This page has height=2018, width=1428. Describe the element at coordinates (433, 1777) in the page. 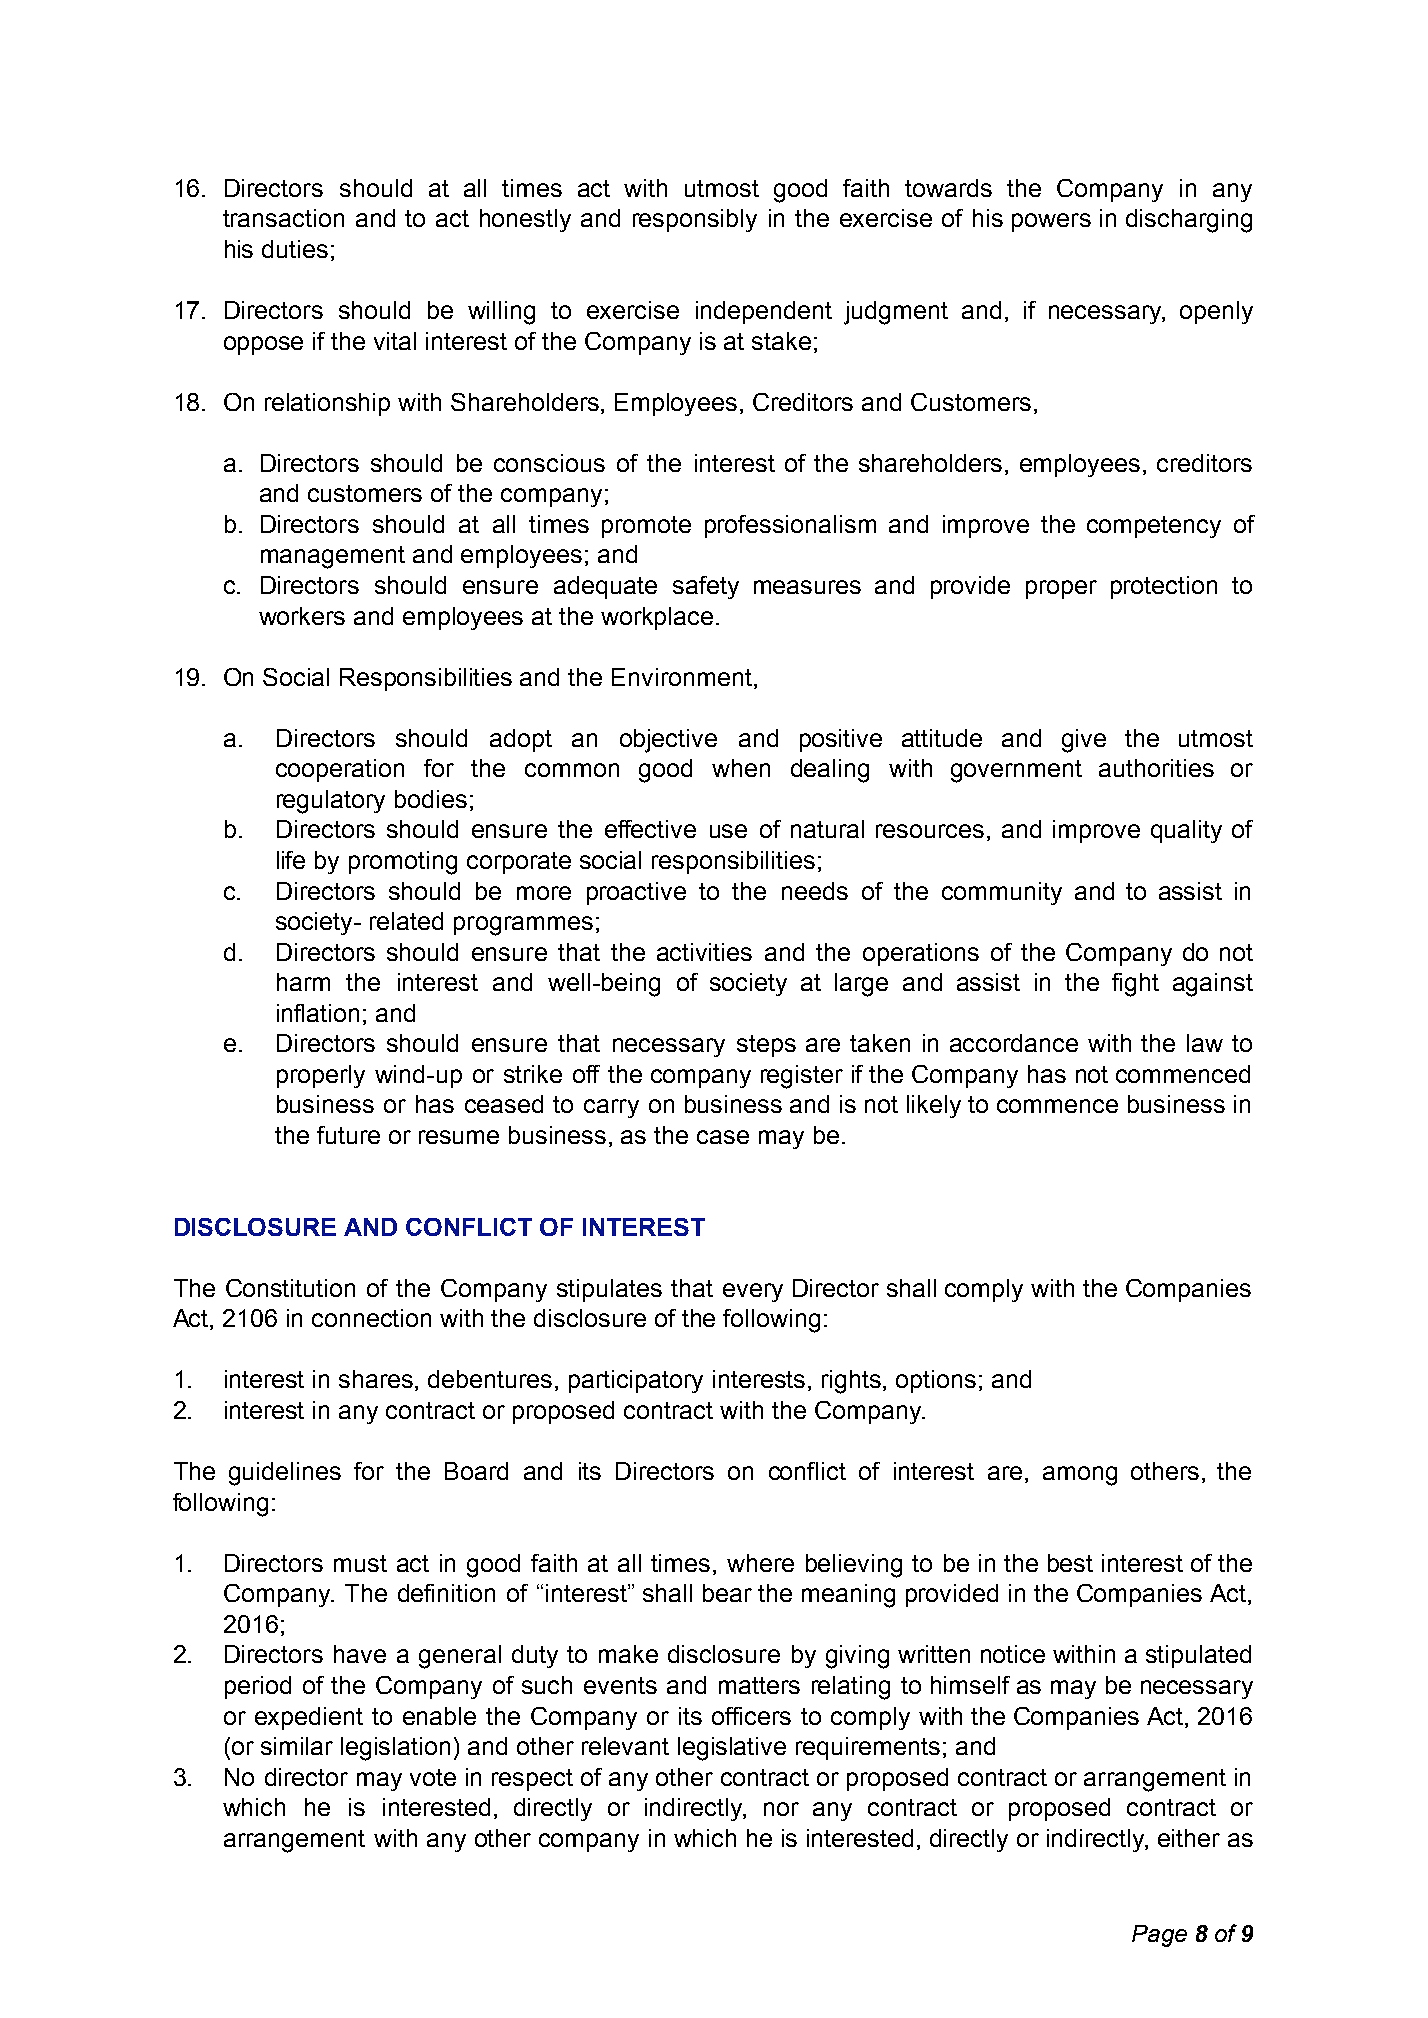

I see `vote` at that location.
